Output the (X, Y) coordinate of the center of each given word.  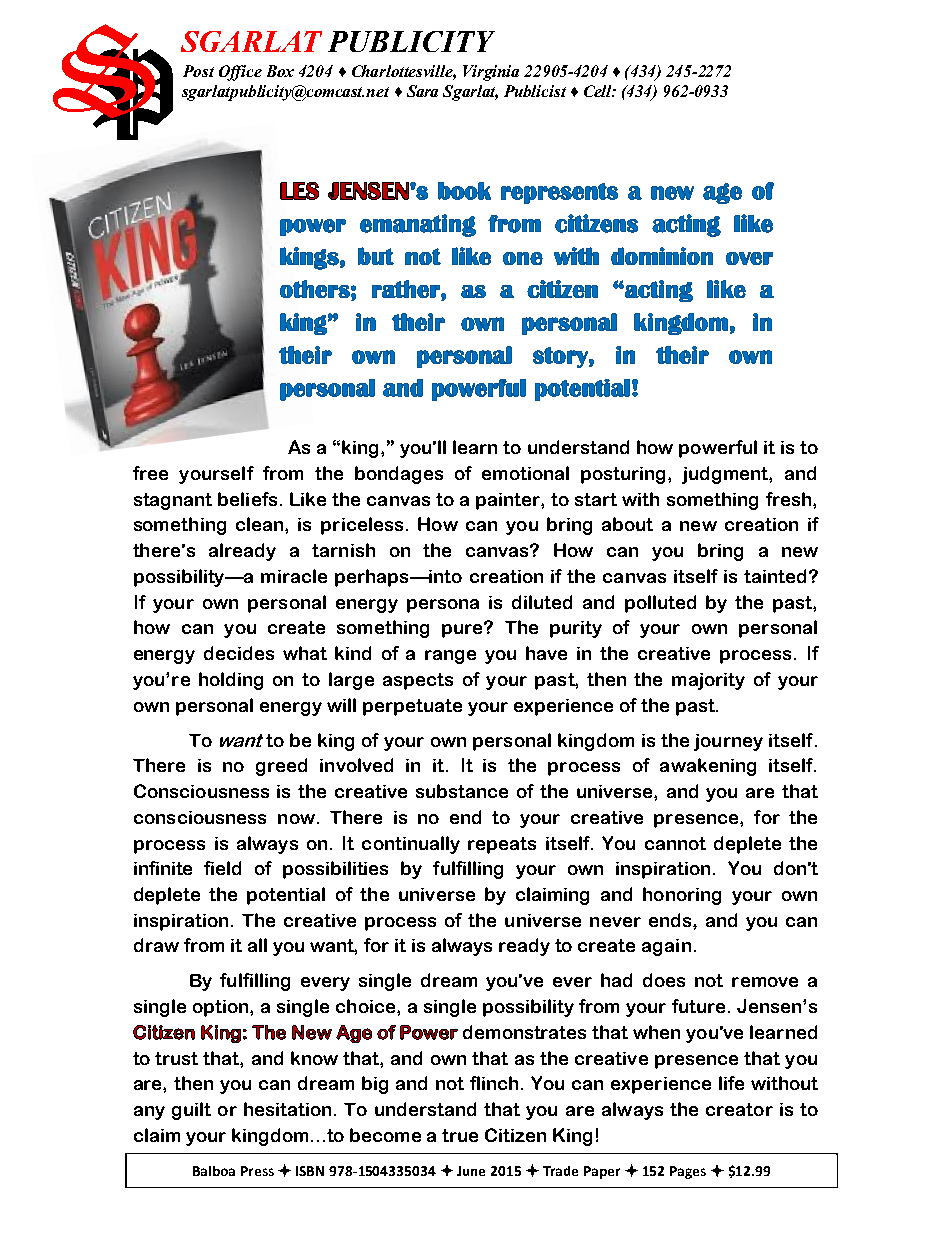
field (222, 868)
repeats (502, 845)
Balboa (214, 1171)
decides (239, 653)
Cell (599, 91)
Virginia (491, 73)
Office (240, 73)
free (150, 473)
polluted (660, 604)
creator (739, 1109)
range (450, 657)
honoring (682, 896)
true (460, 1135)
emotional (525, 473)
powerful (718, 449)
